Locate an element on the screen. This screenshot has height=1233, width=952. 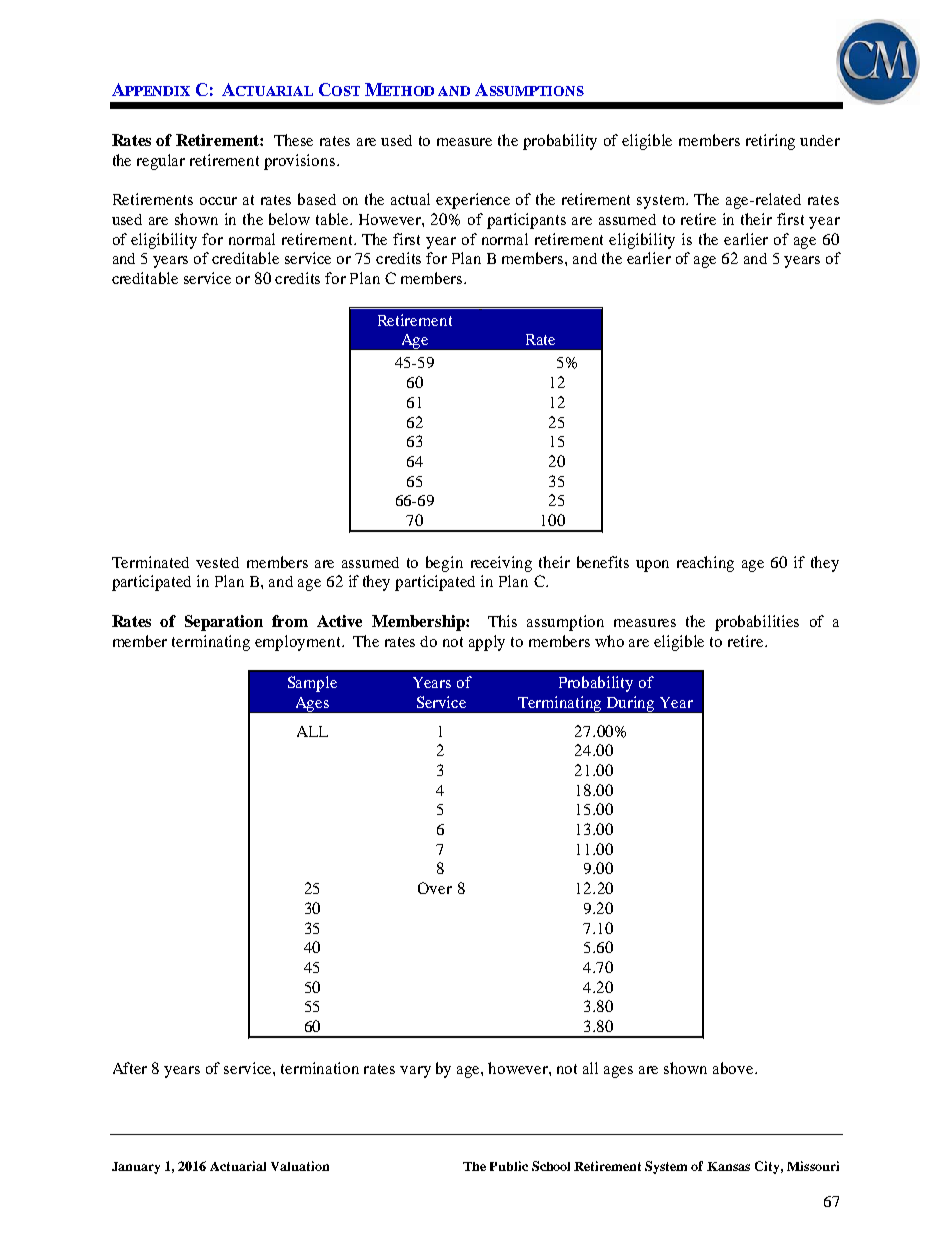
Separation is located at coordinates (224, 623).
